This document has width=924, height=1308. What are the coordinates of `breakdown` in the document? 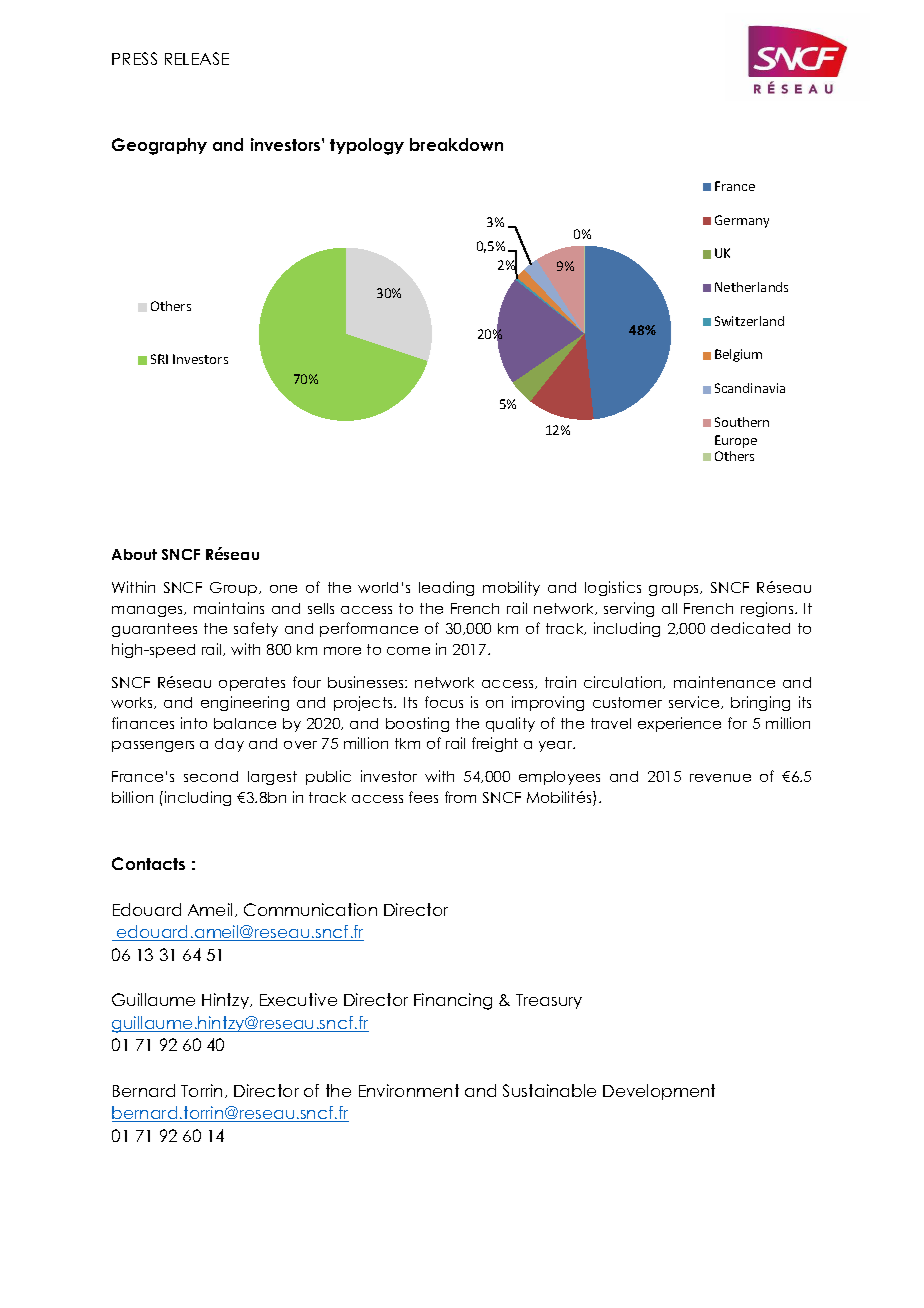 It's located at (456, 144).
